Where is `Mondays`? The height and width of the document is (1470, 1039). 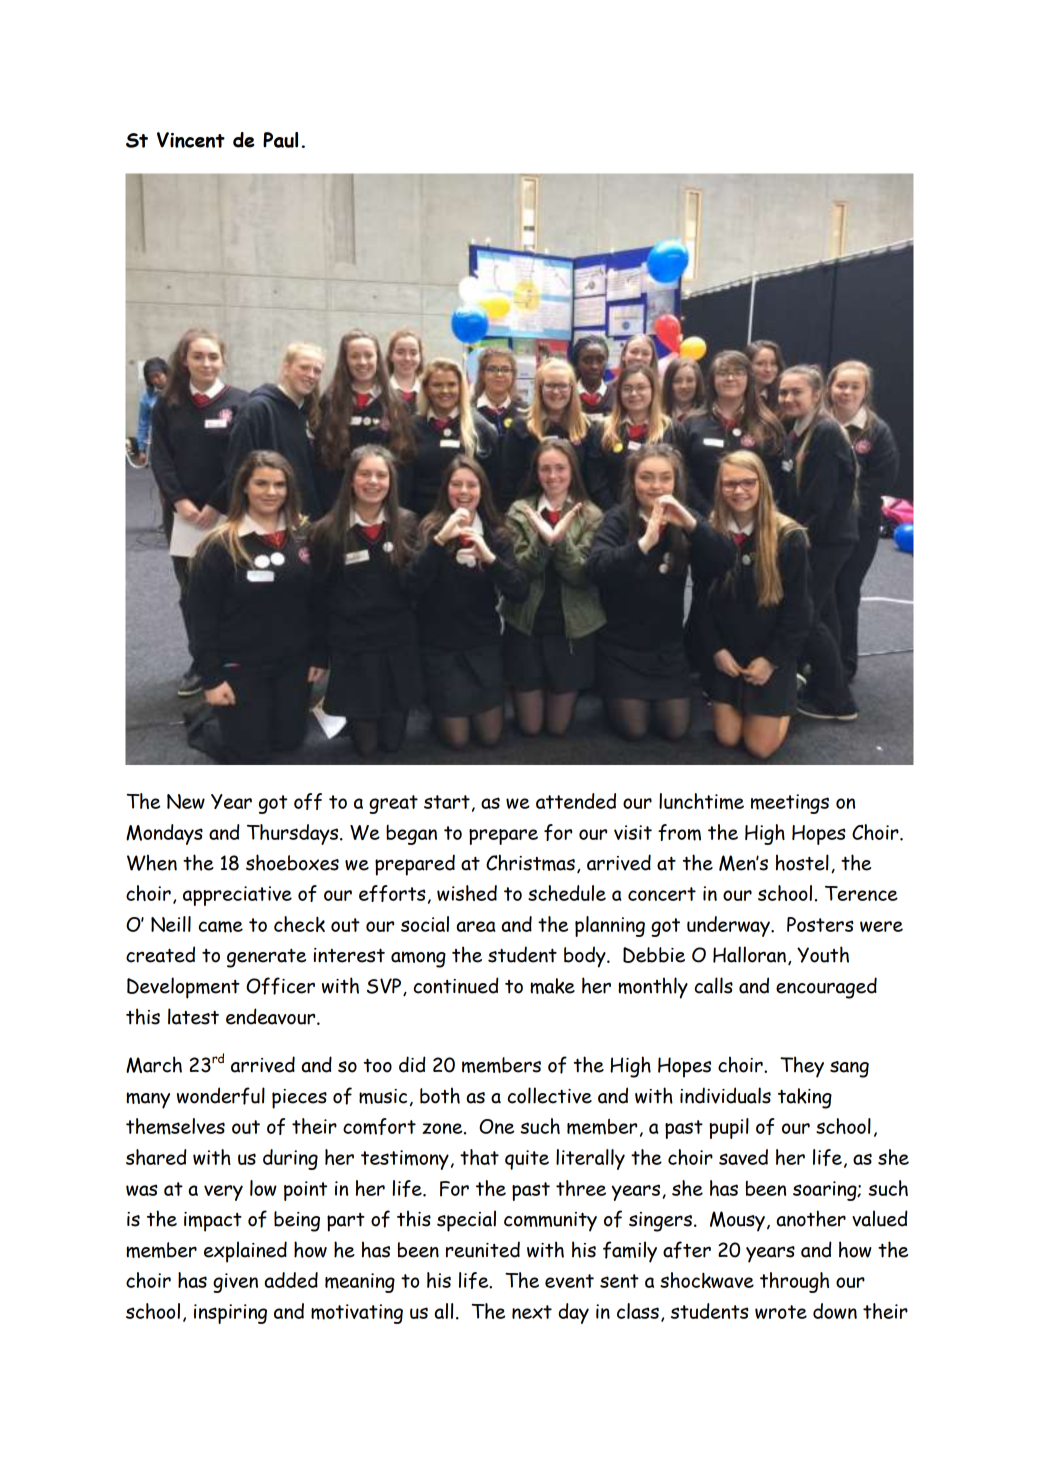 Mondays is located at coordinates (164, 834).
